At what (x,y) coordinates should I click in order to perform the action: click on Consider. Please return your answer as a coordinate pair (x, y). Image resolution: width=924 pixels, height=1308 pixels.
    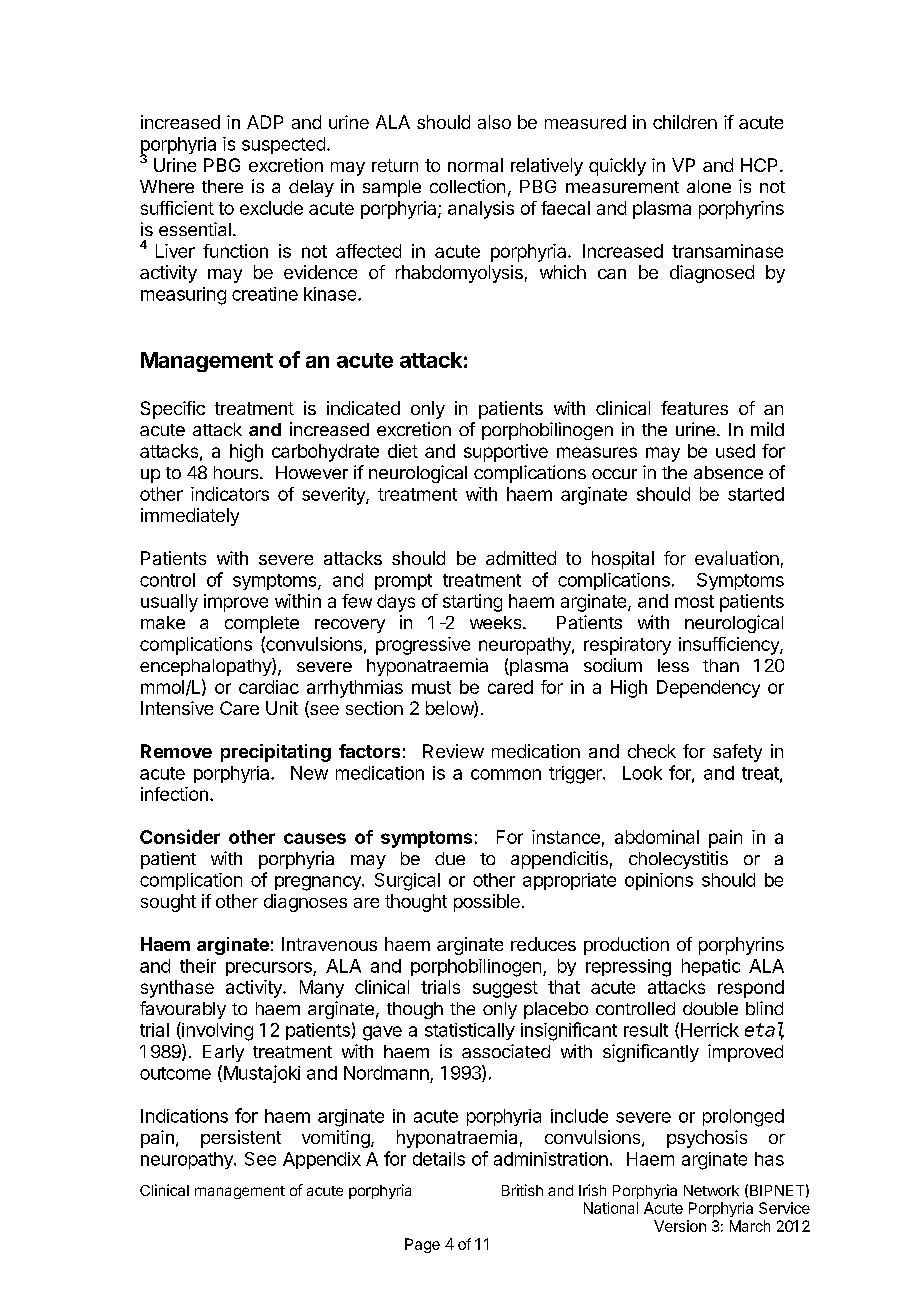
    Looking at the image, I should click on (180, 836).
